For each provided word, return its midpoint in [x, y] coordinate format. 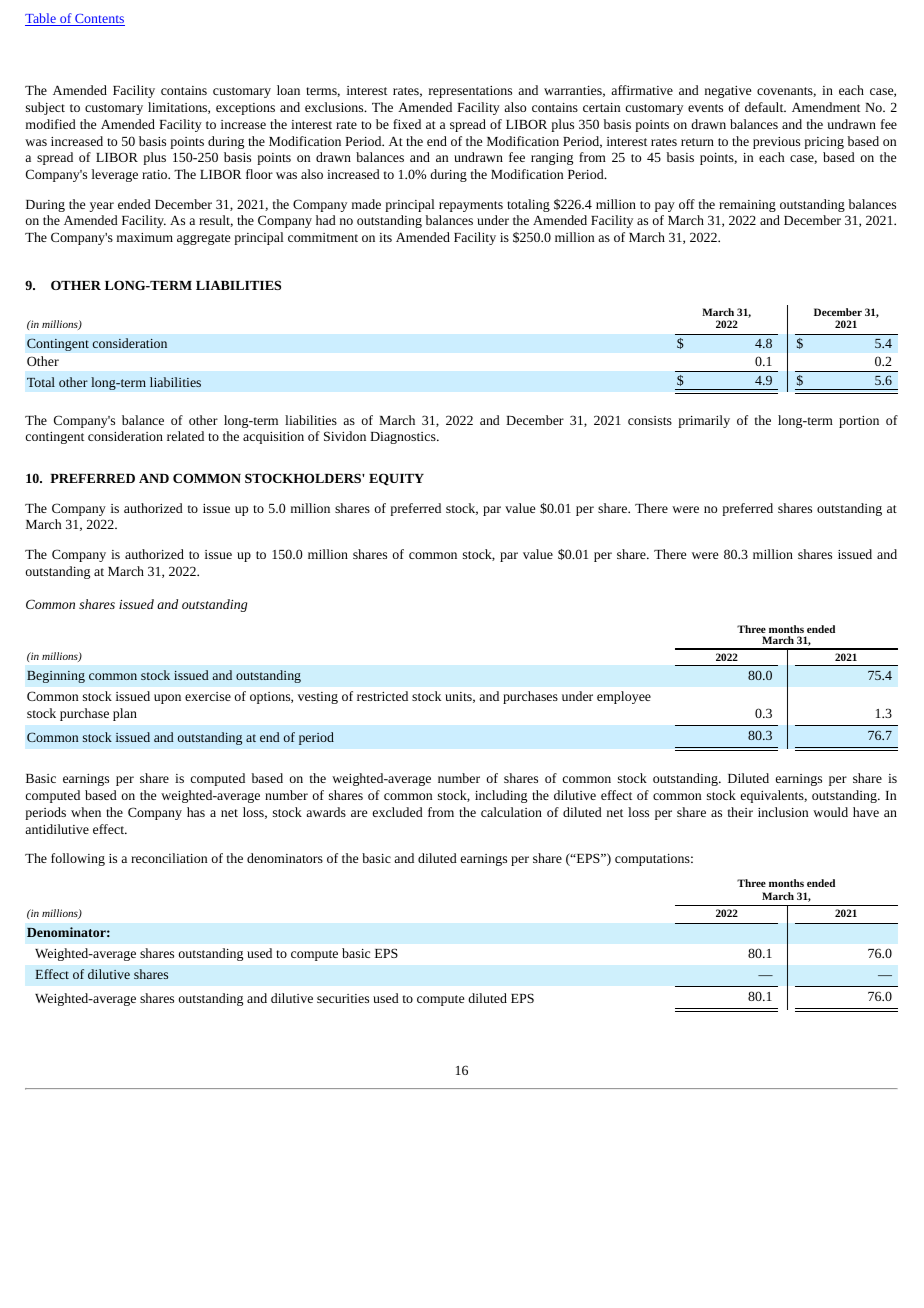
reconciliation [169, 858]
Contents [99, 20]
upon [167, 699]
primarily [704, 421]
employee [624, 697]
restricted [382, 696]
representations [470, 92]
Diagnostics [404, 438]
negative [728, 92]
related [185, 436]
